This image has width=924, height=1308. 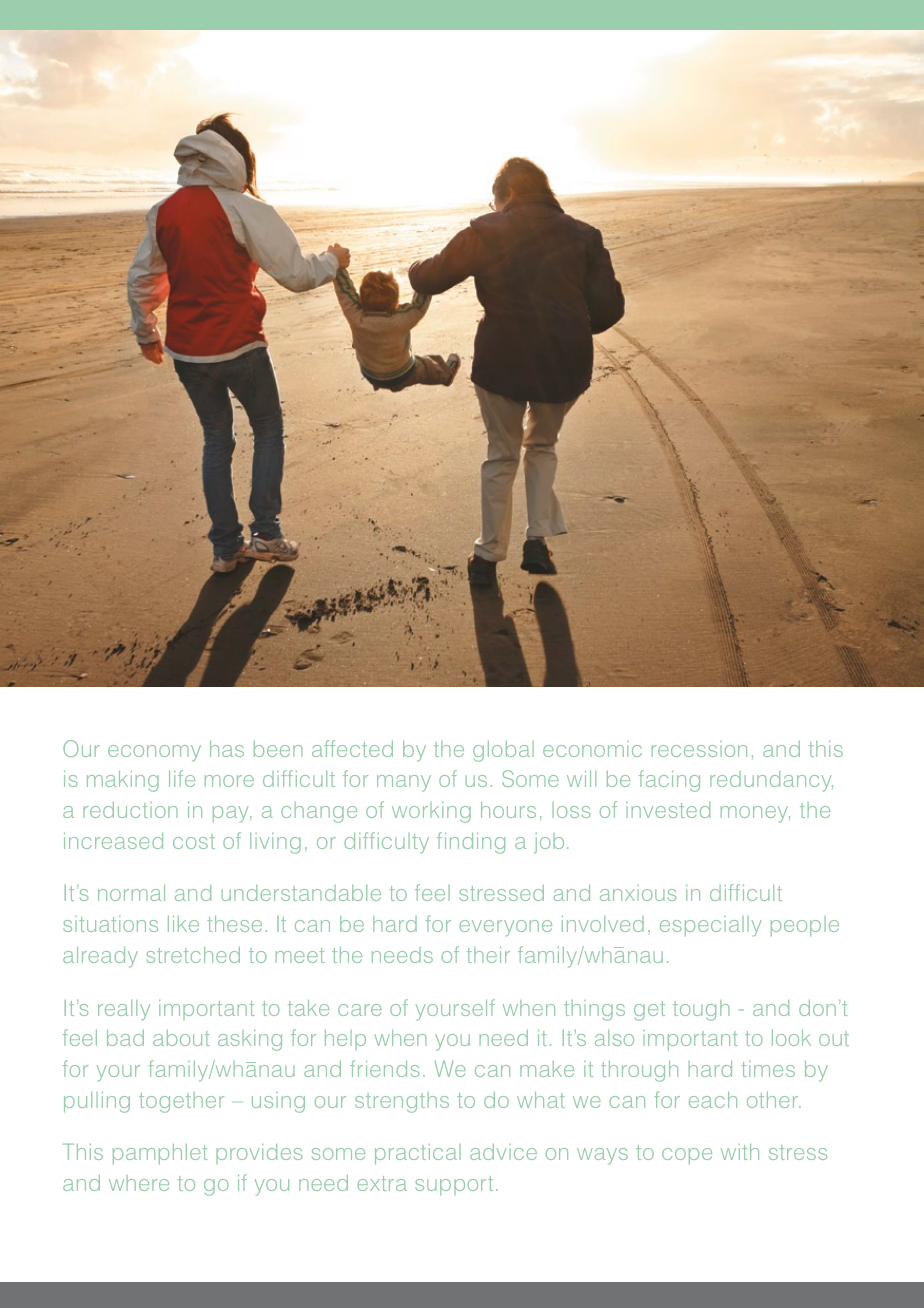 What do you see at coordinates (638, 893) in the image?
I see `anxious` at bounding box center [638, 893].
